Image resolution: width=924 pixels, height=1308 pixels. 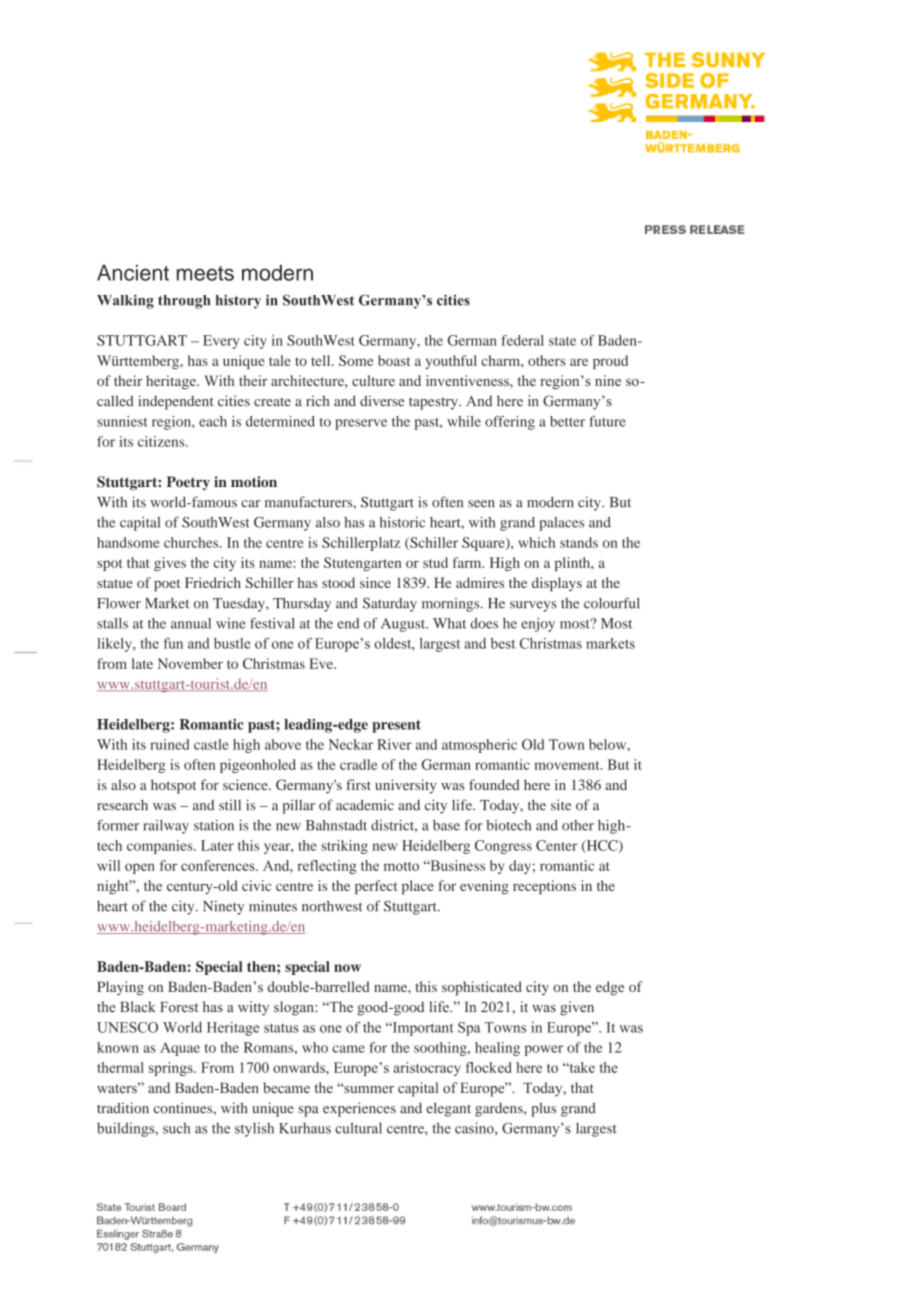 I want to click on through, so click(x=184, y=302).
